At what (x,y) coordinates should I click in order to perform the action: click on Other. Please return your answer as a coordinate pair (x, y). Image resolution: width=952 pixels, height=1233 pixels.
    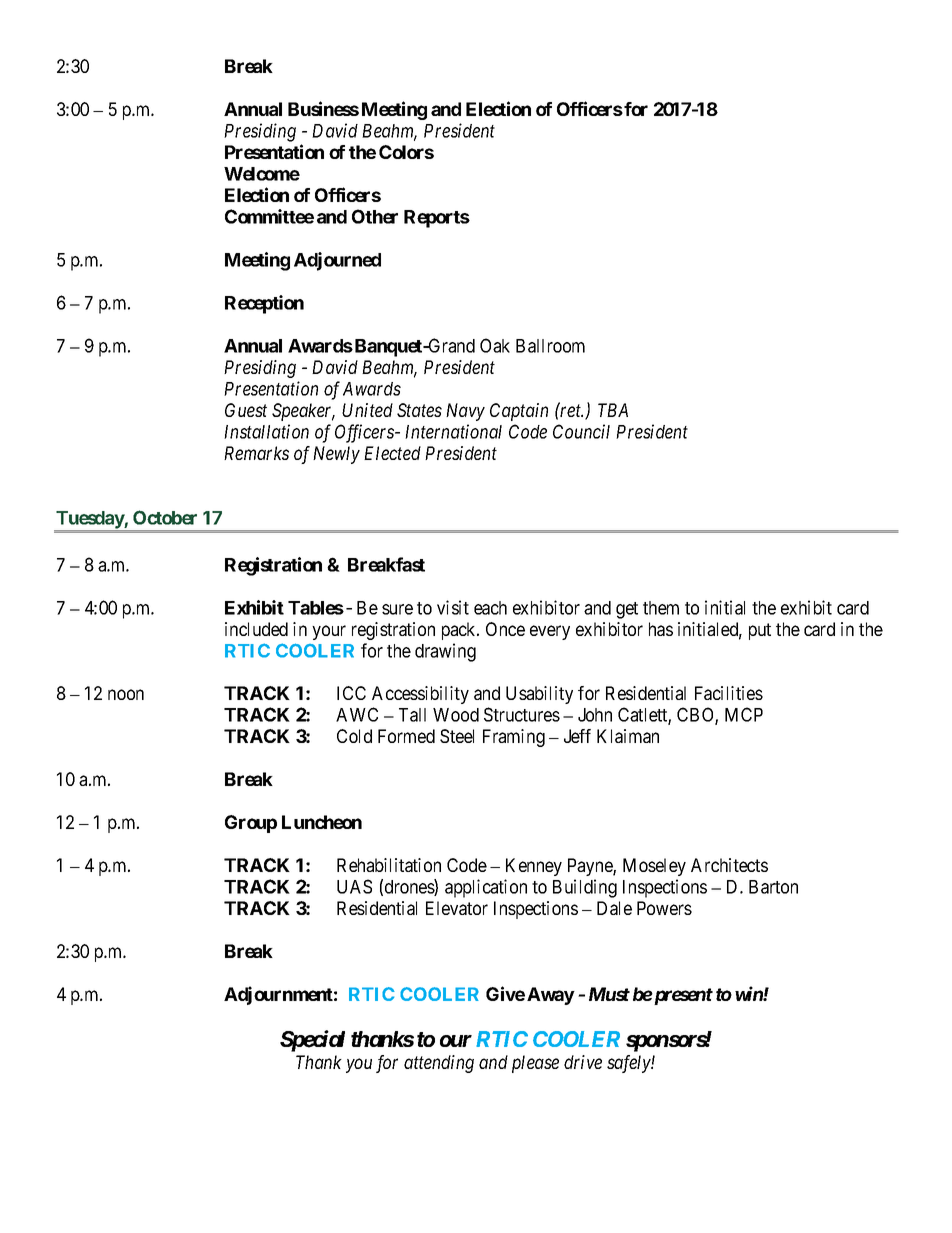
    Looking at the image, I should click on (375, 216).
